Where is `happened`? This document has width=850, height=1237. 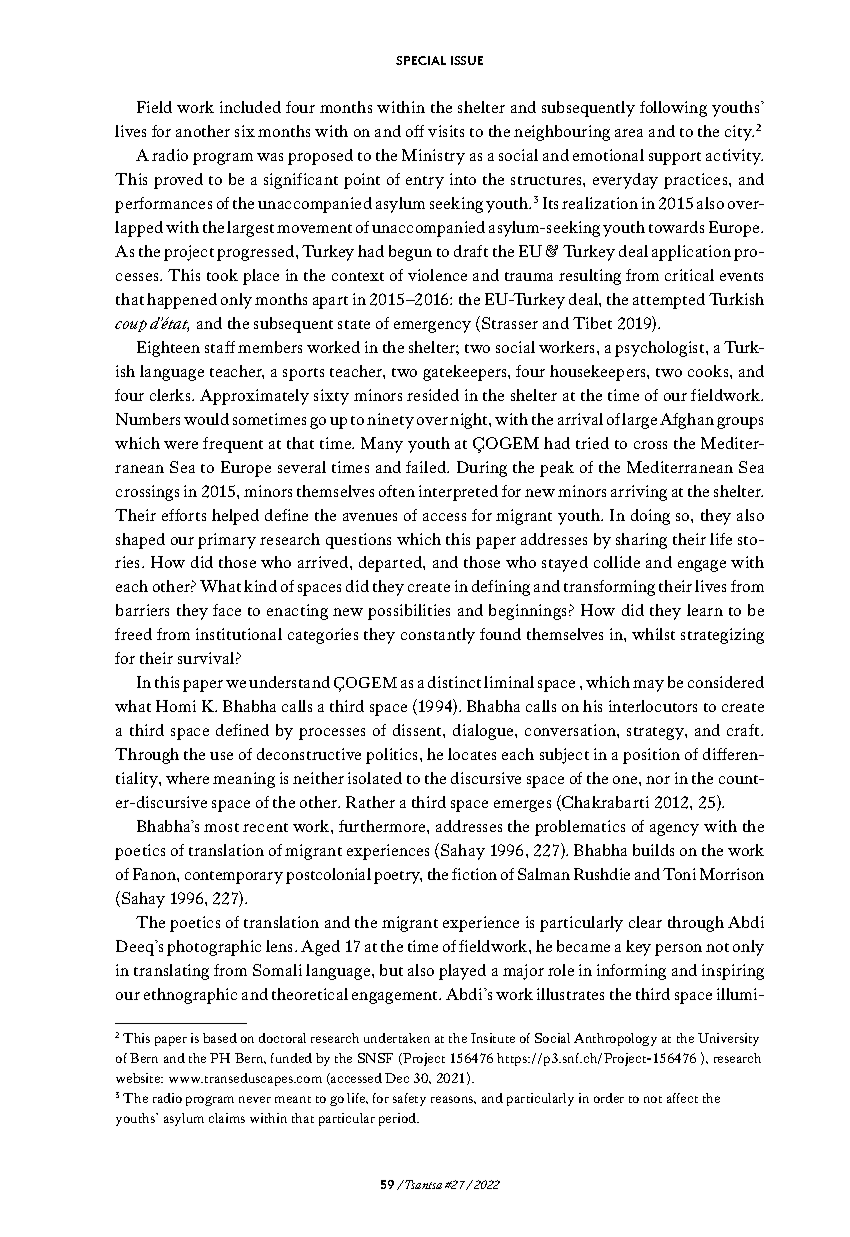 happened is located at coordinates (182, 301).
